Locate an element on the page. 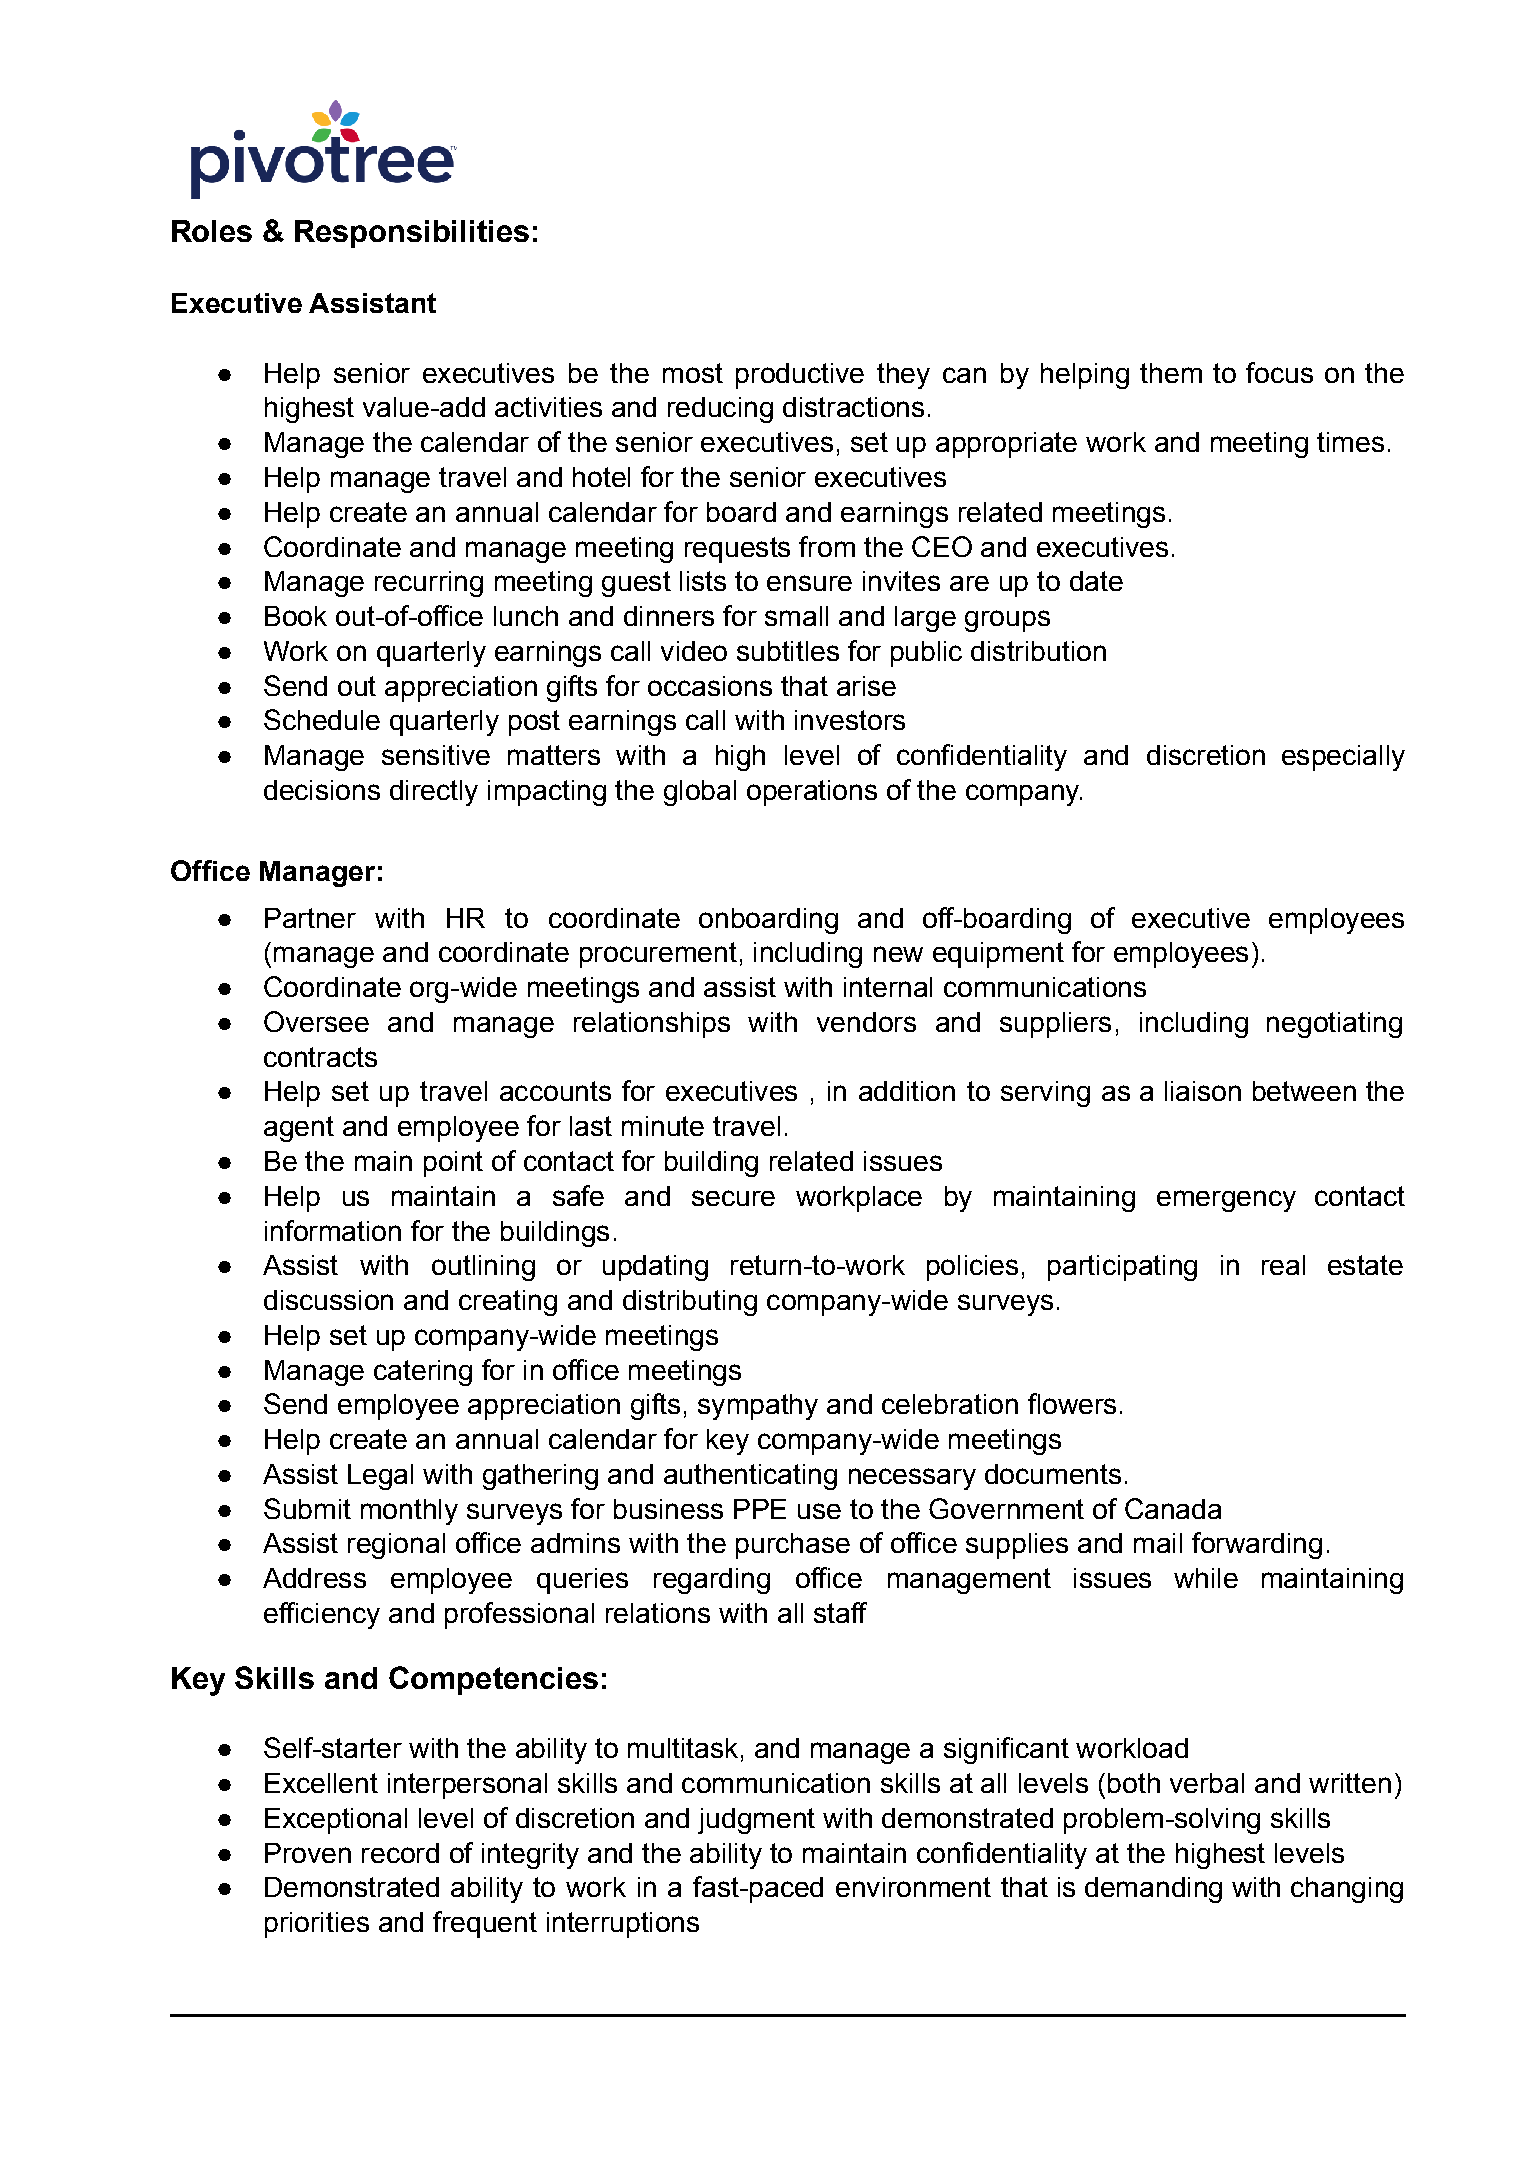 The image size is (1535, 2169). authenticating is located at coordinates (750, 1477).
